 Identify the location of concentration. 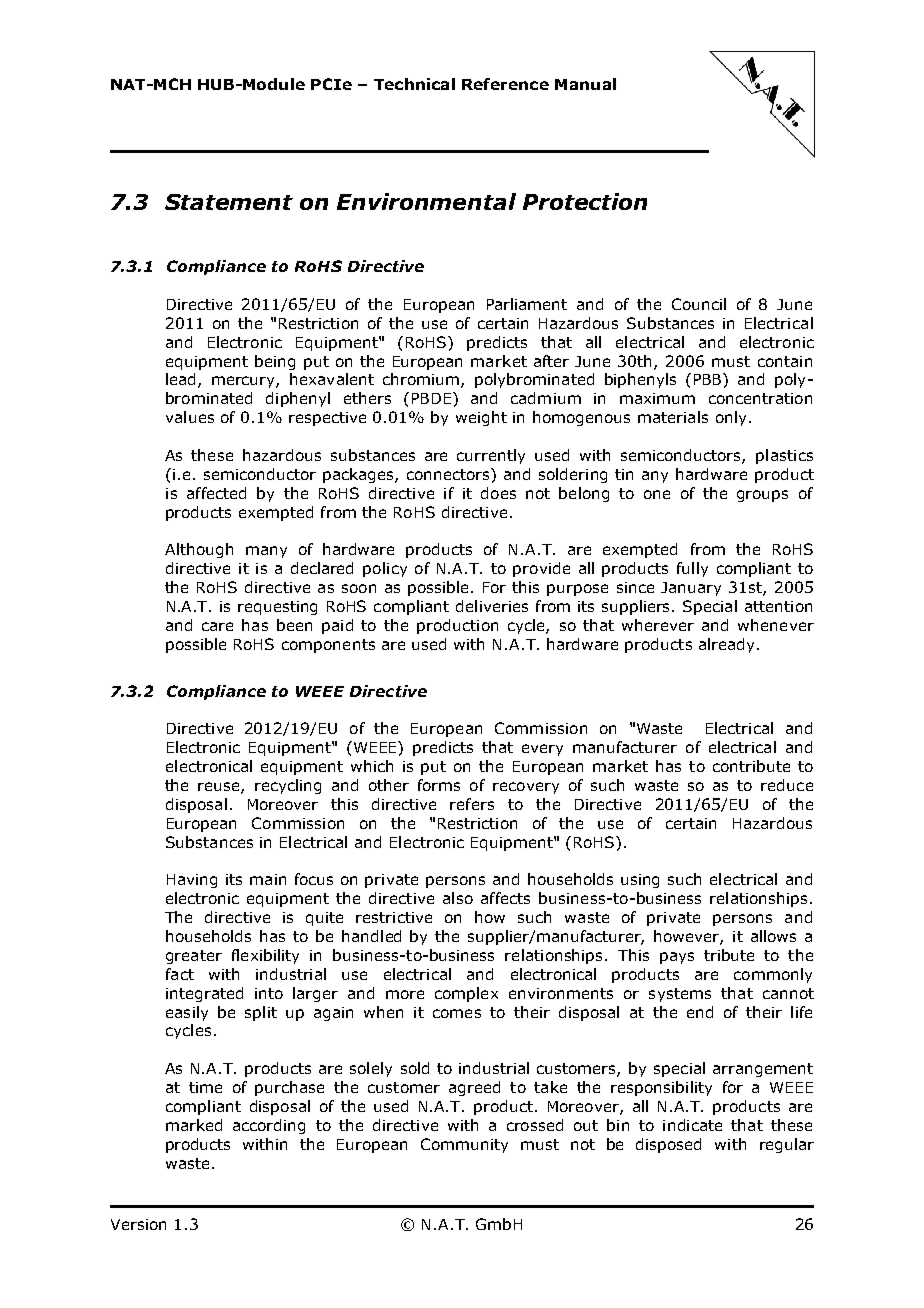
(760, 398).
